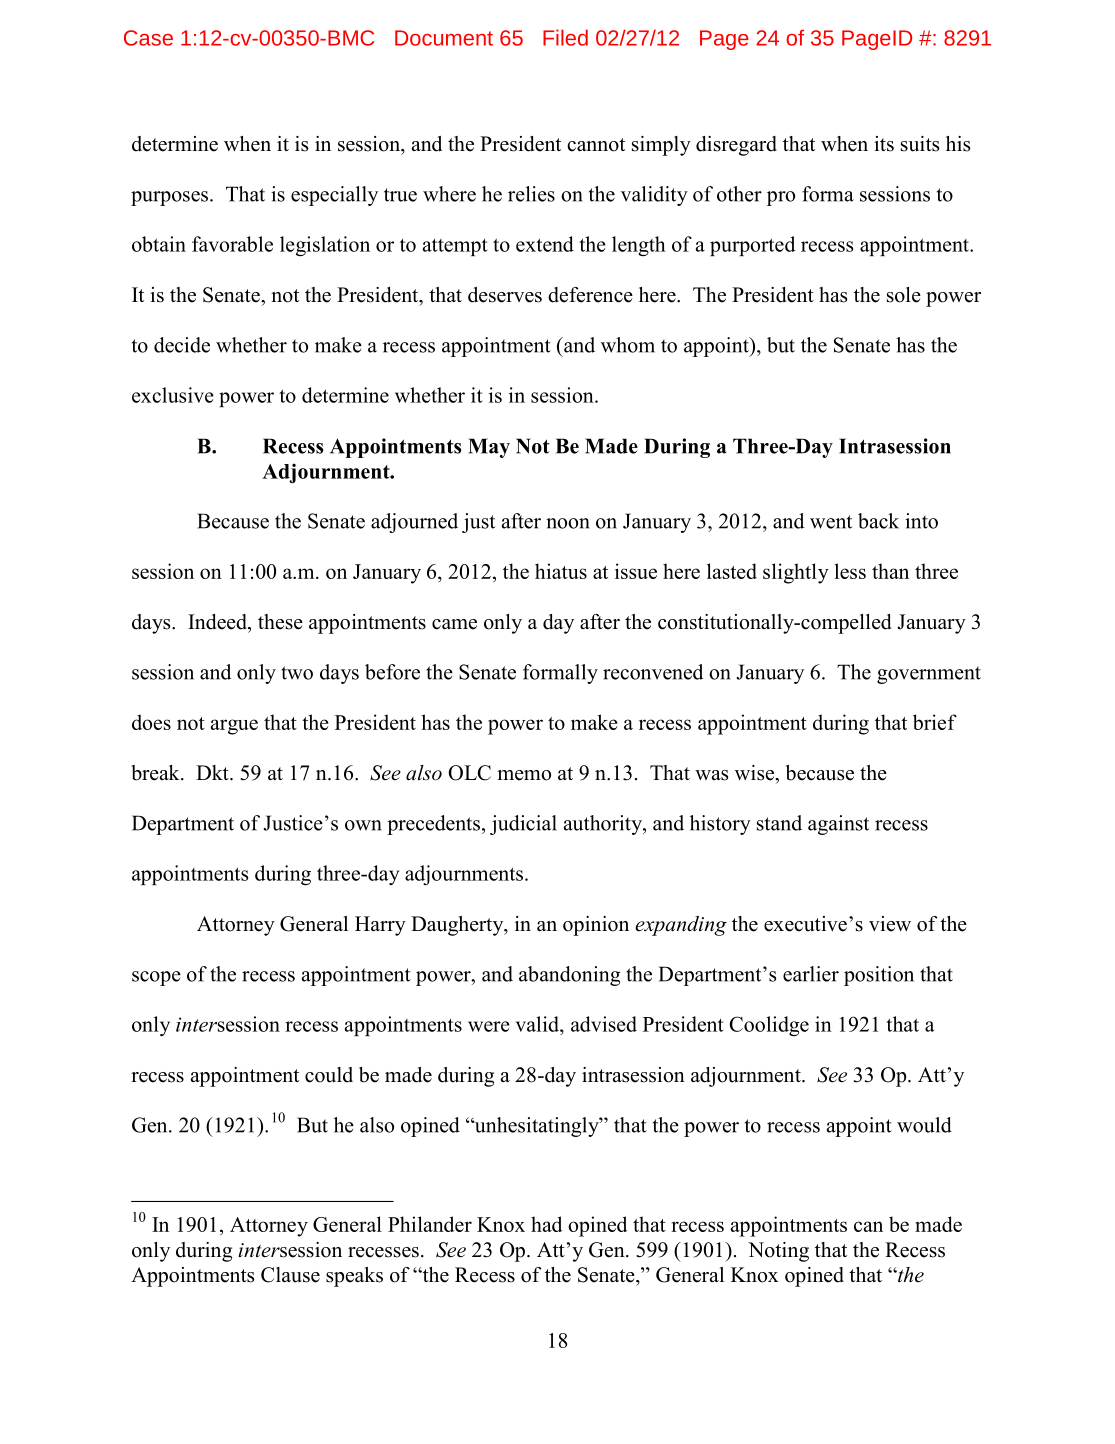 This document has height=1444, width=1115. I want to click on view, so click(890, 924).
